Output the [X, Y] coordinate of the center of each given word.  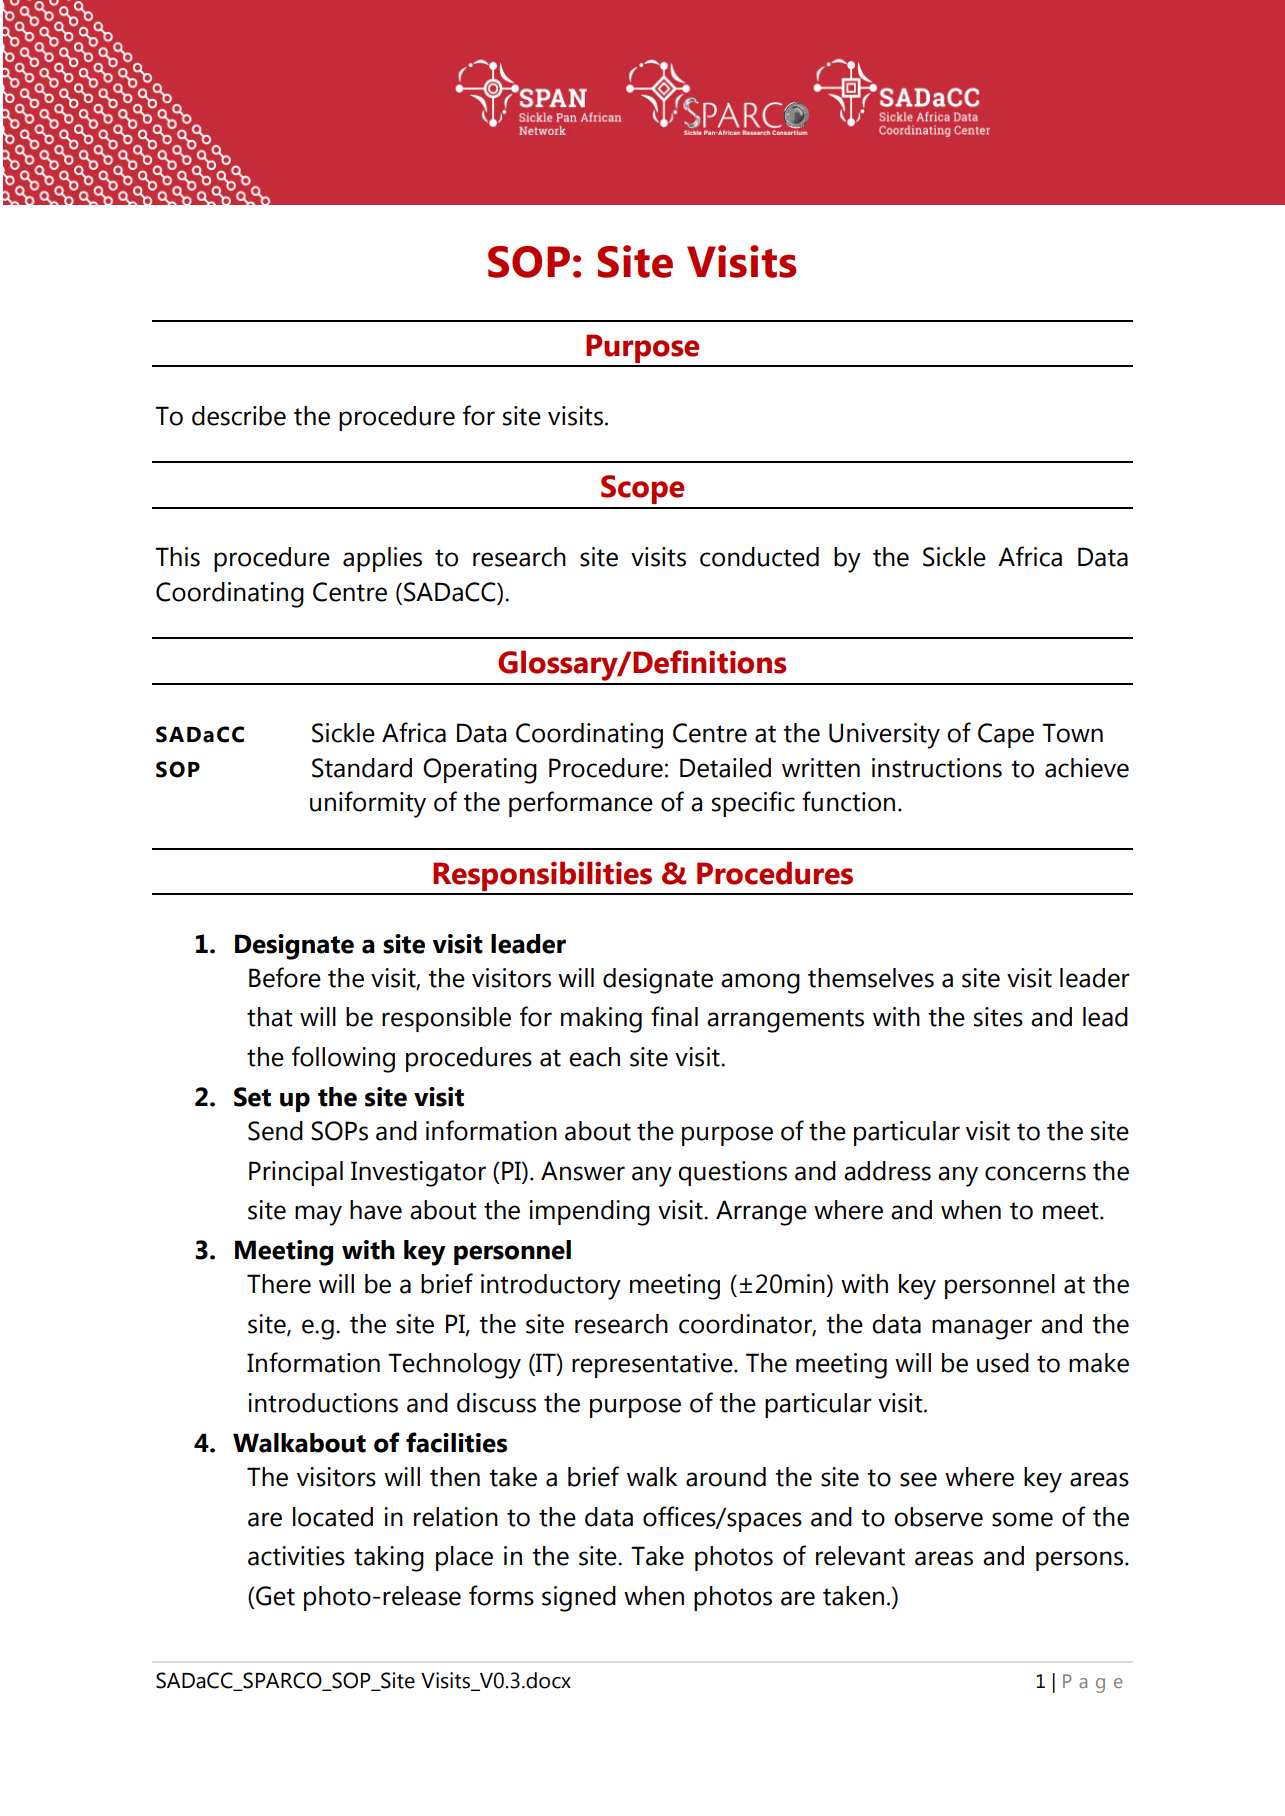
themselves [871, 978]
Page [1093, 1683]
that [270, 1017]
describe [239, 416]
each [594, 1057]
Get [274, 1596]
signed [579, 1599]
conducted [759, 557]
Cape [1006, 735]
